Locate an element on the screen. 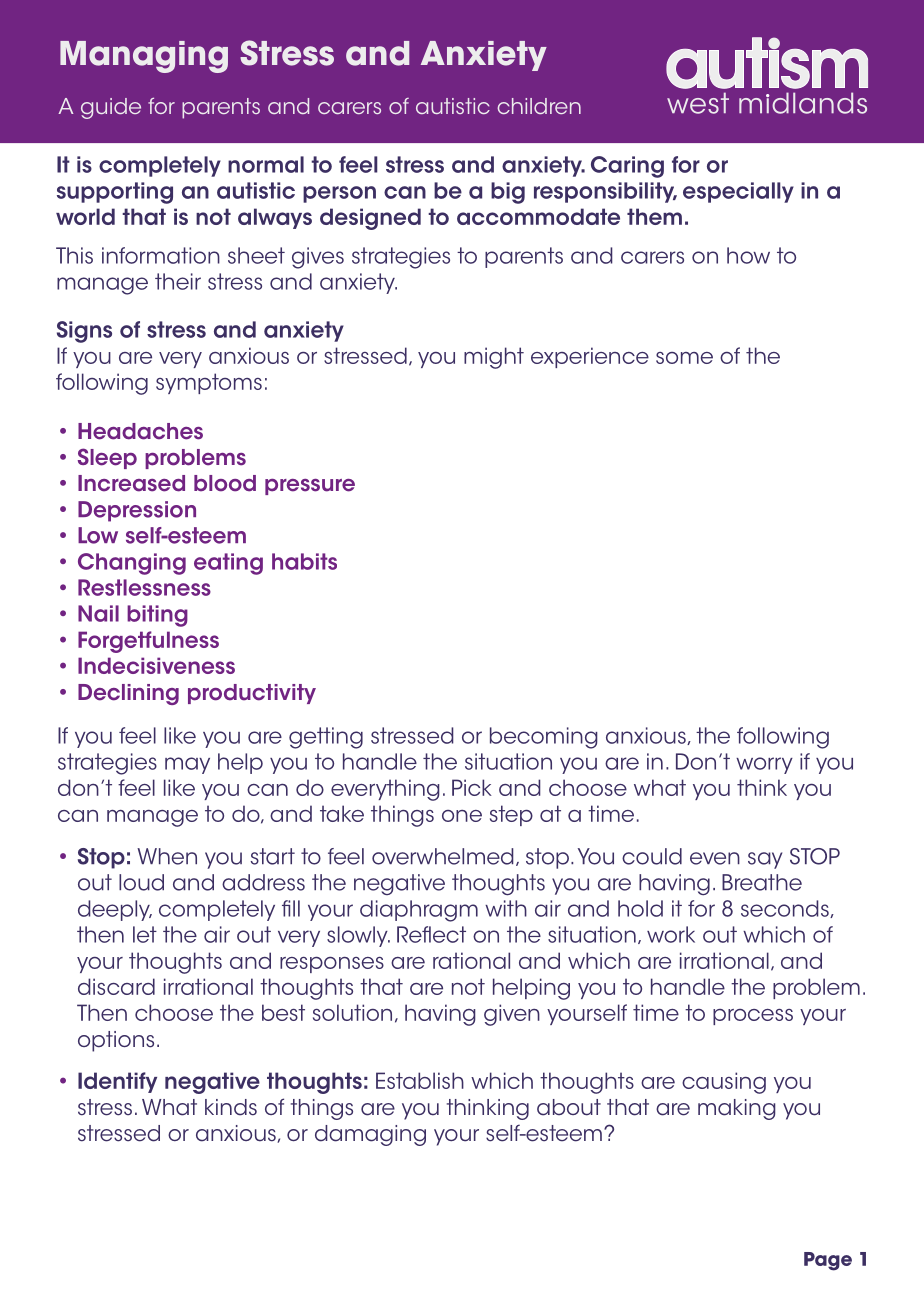 The image size is (924, 1308). even is located at coordinates (715, 858).
